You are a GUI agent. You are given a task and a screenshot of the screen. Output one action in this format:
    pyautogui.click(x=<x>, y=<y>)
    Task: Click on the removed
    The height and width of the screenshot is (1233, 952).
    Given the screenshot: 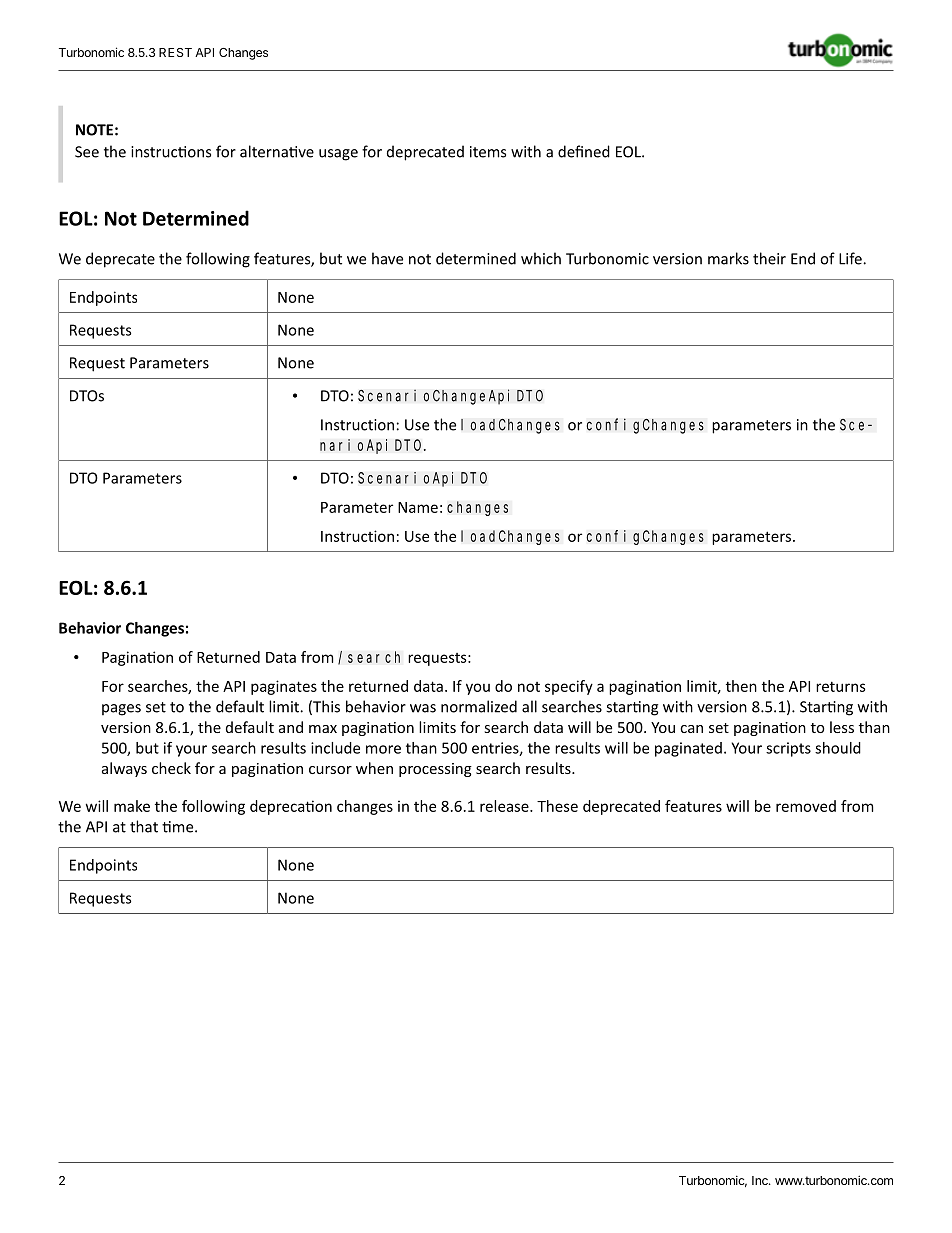 What is the action you would take?
    pyautogui.click(x=806, y=806)
